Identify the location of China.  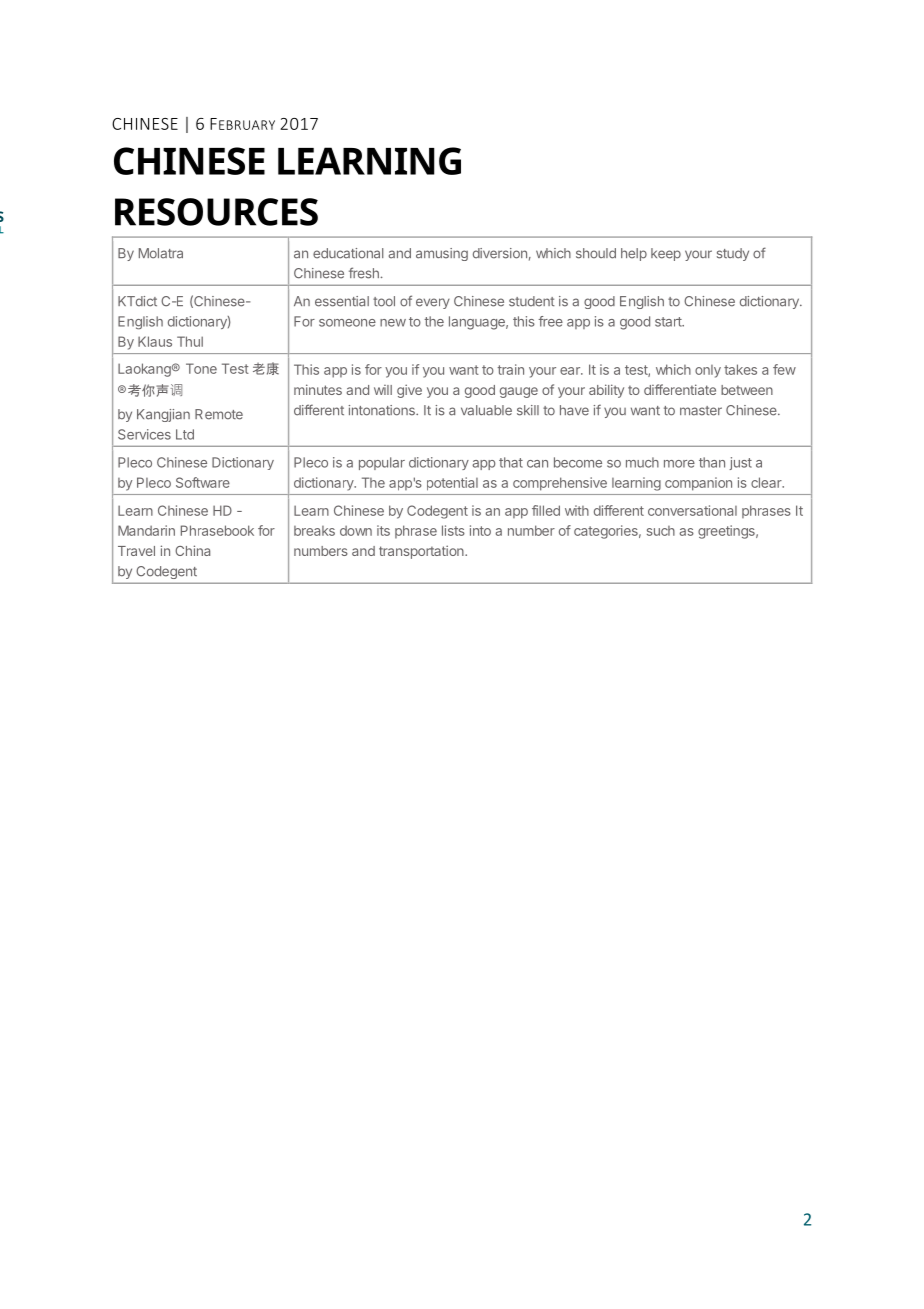
(192, 550).
